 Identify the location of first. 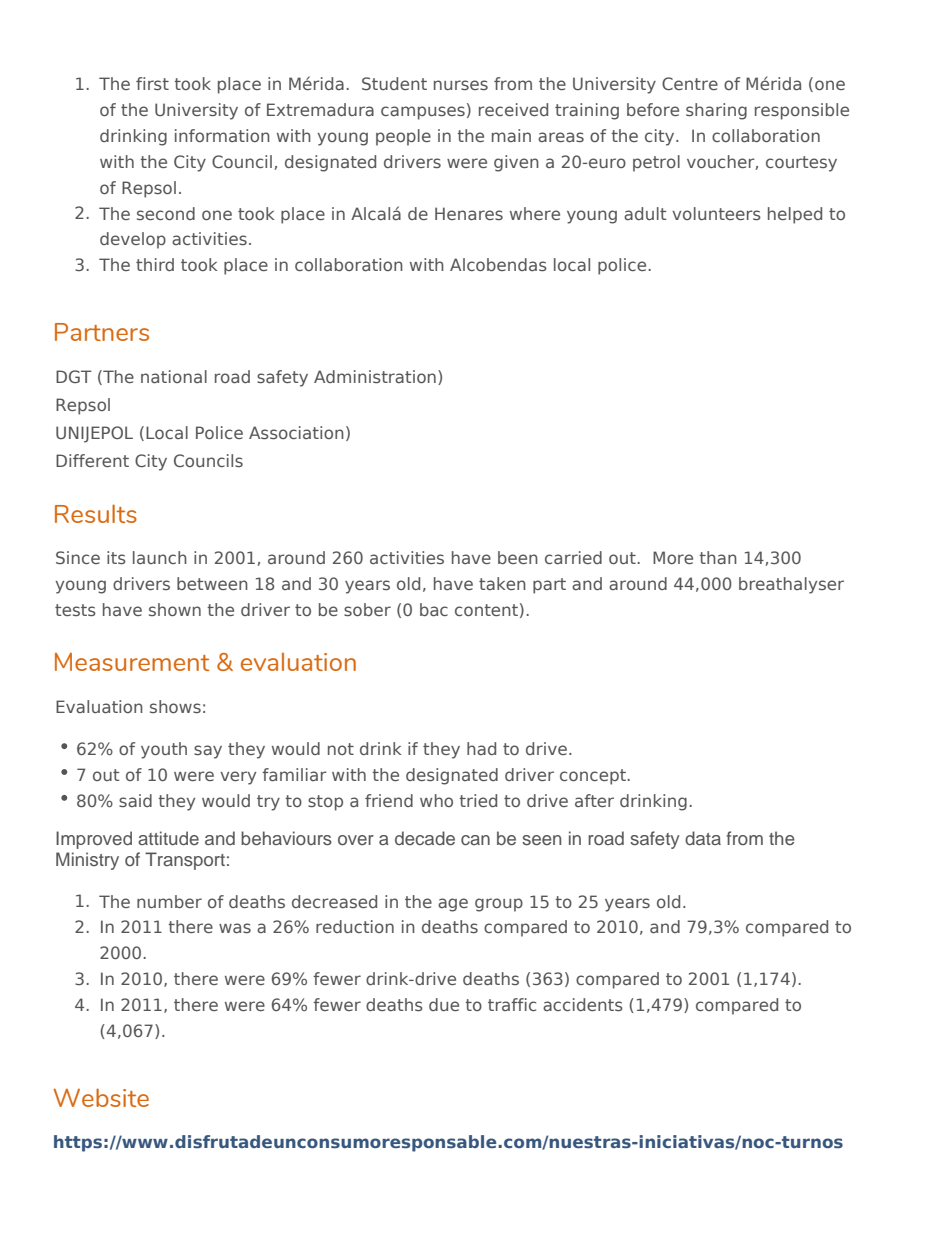
(152, 83).
